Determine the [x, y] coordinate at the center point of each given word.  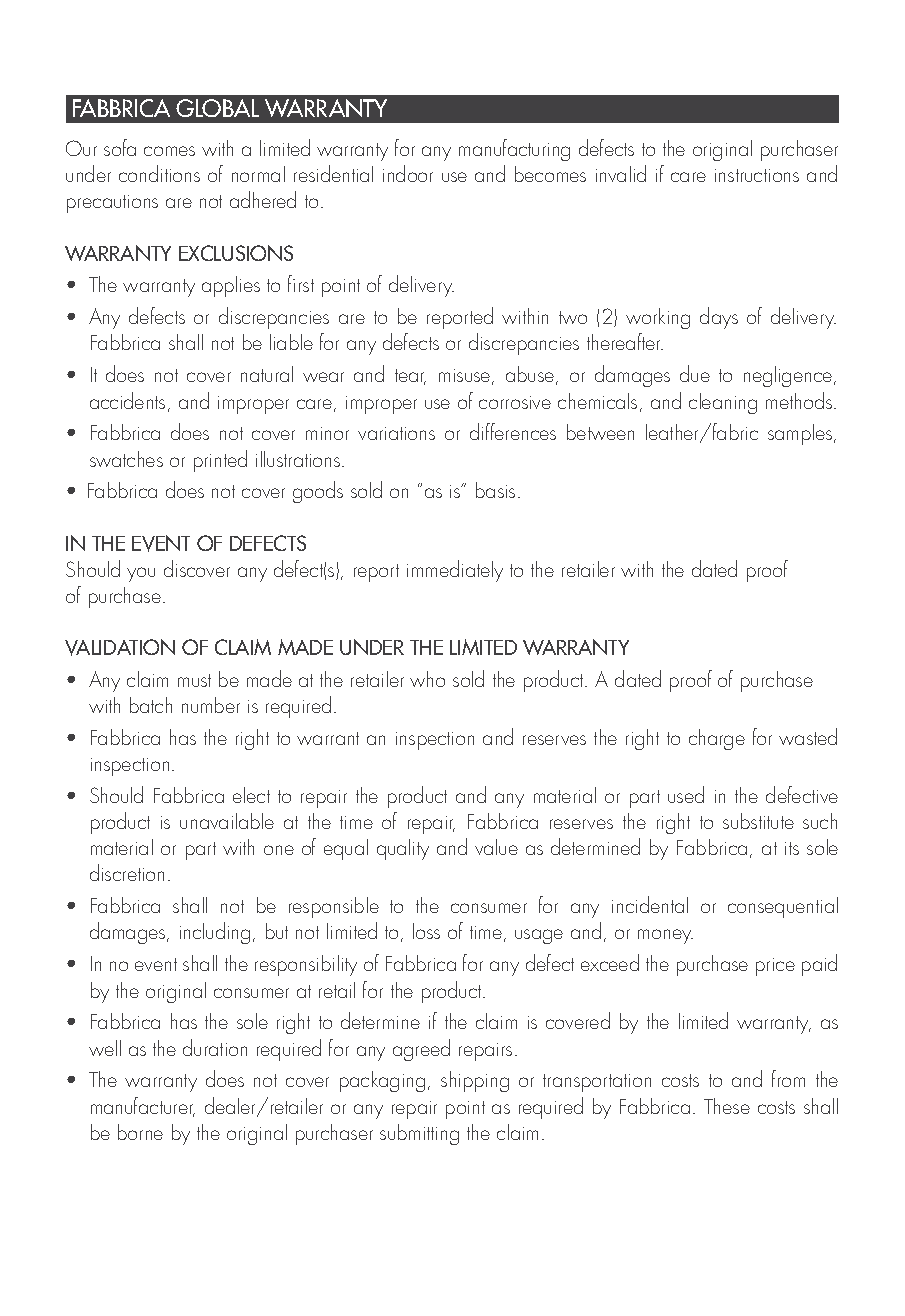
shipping [475, 1081]
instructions [757, 175]
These [727, 1106]
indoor [408, 173]
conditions [159, 173]
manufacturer [143, 1107]
